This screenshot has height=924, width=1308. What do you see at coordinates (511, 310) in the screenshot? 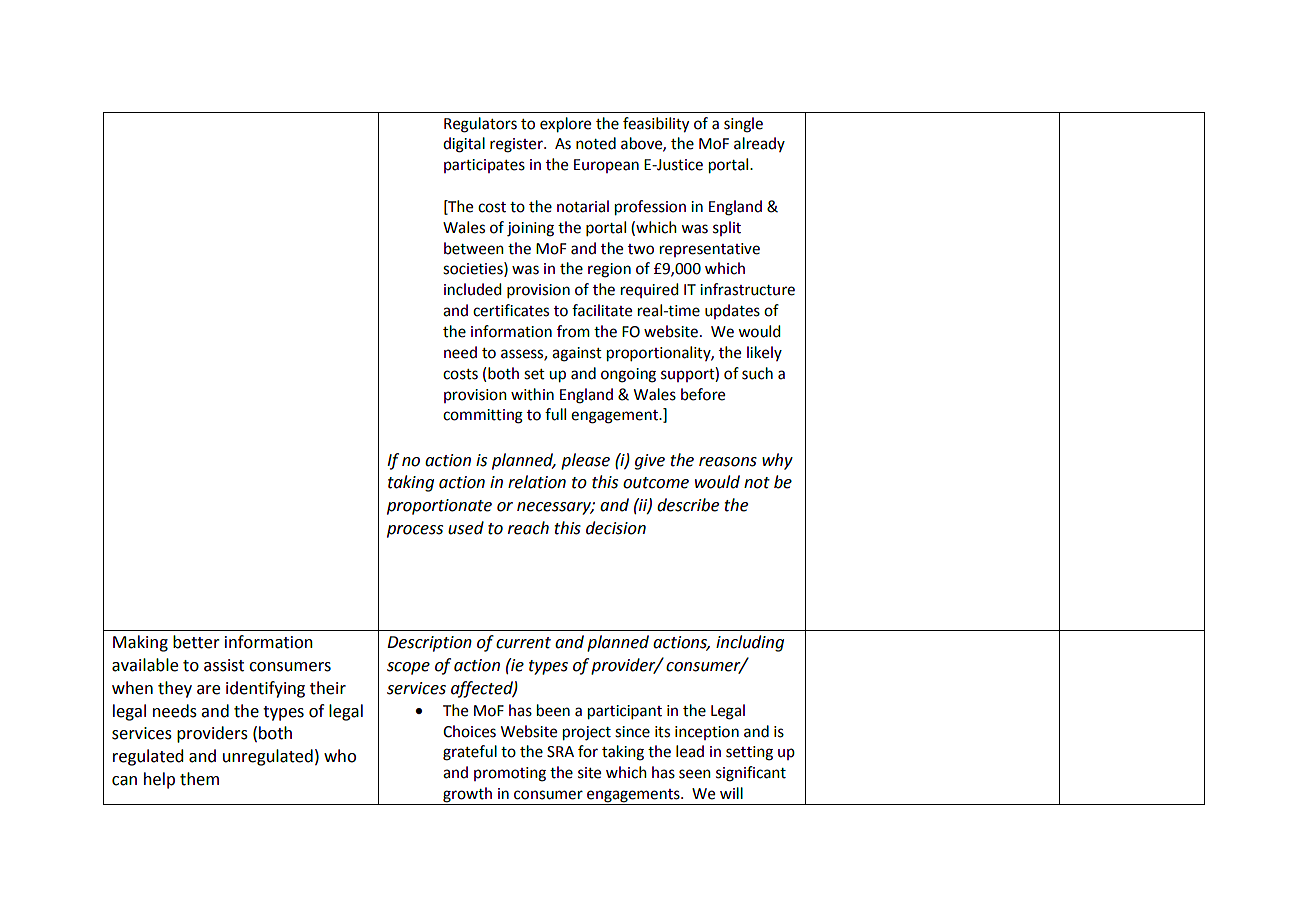
I see `certificates` at bounding box center [511, 310].
